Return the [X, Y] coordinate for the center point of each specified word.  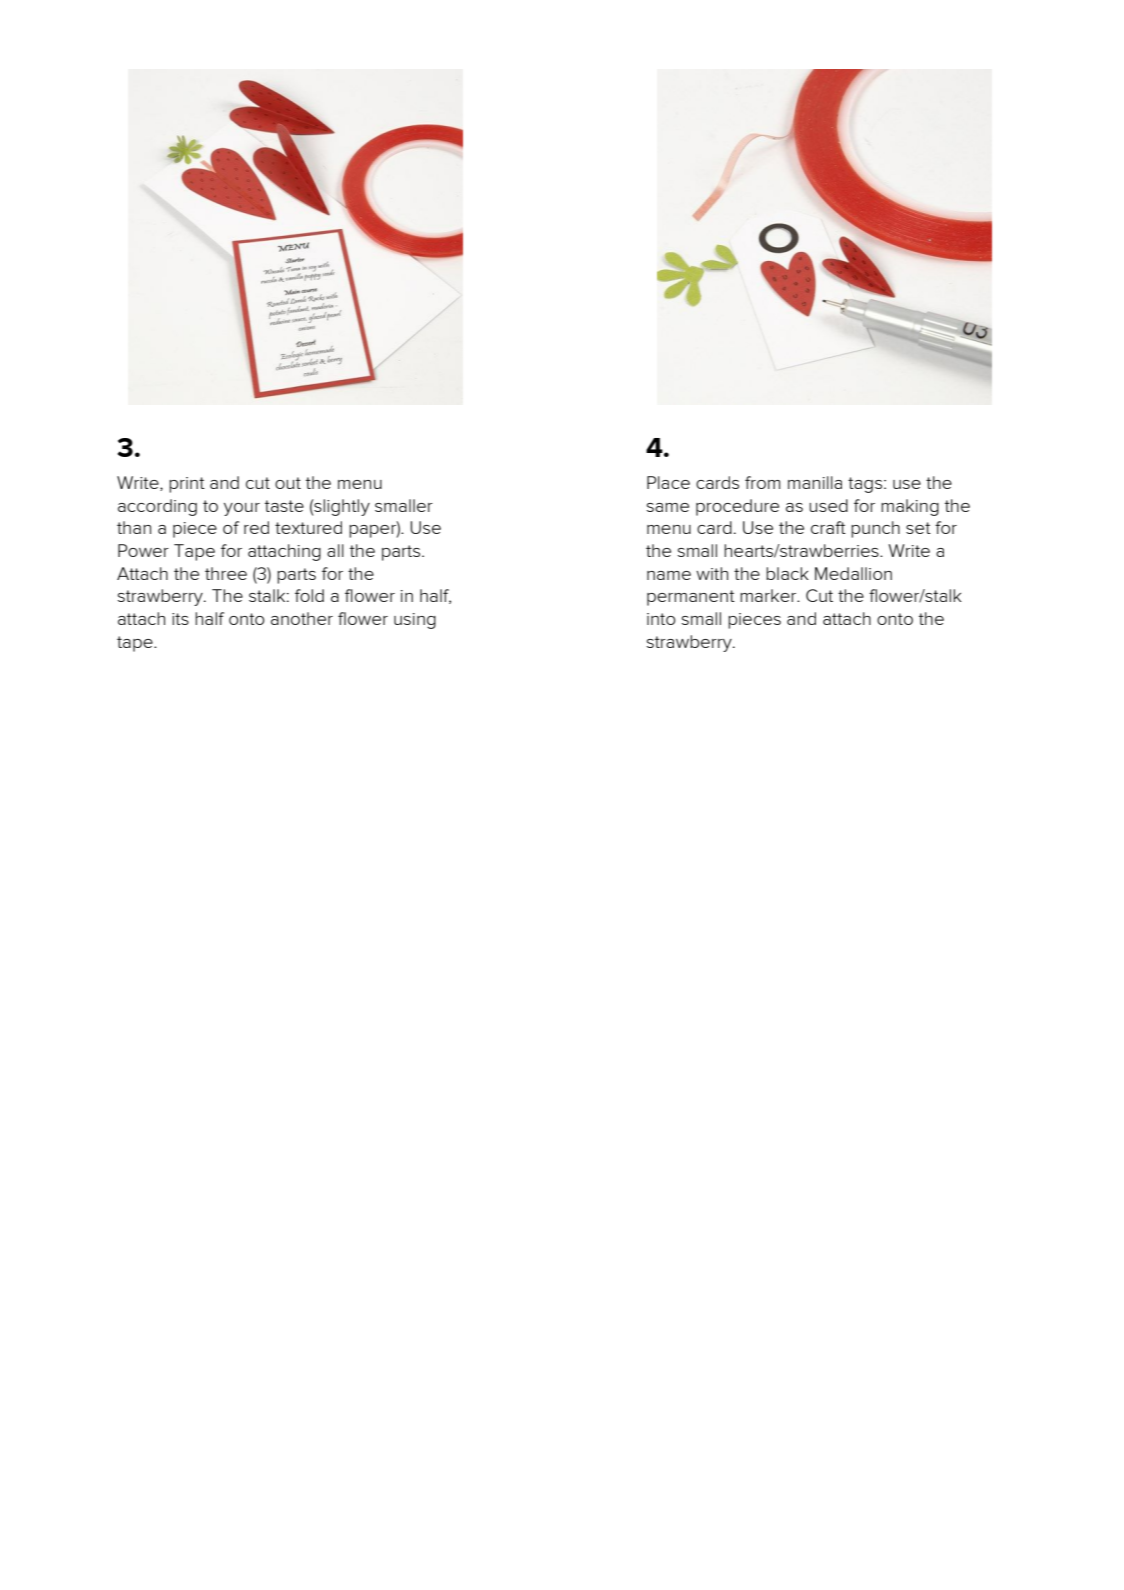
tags [866, 485]
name [669, 575]
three [226, 573]
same [668, 507]
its [180, 619]
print [187, 485]
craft [828, 527]
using [415, 621]
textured [308, 527]
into [661, 619]
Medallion [853, 573]
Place [668, 482]
